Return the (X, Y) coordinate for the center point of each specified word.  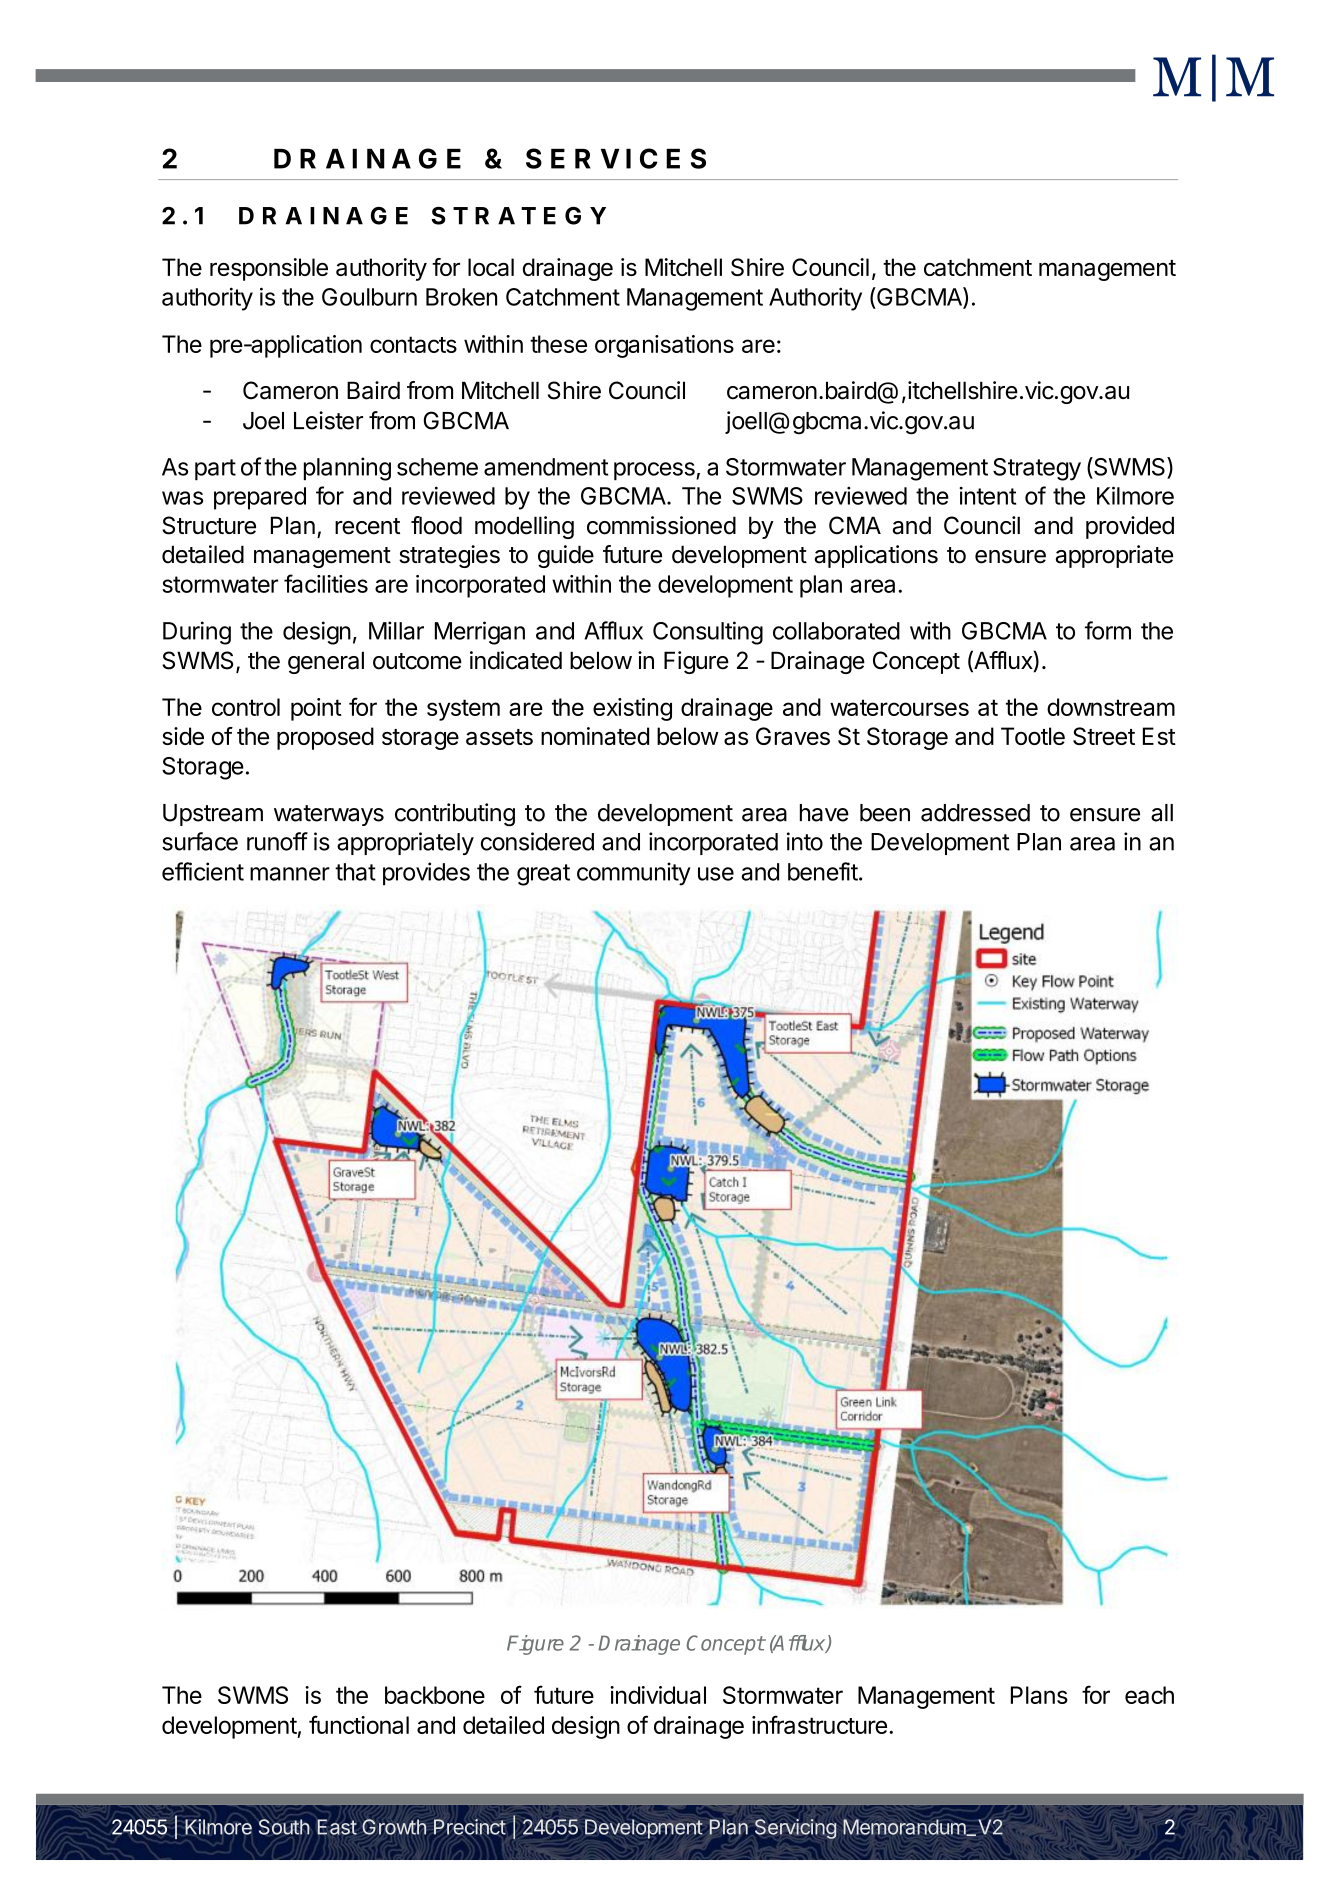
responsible (269, 269)
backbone (435, 1695)
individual (658, 1695)
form (1108, 630)
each (1149, 1695)
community (634, 874)
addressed (975, 813)
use (716, 874)
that (355, 872)
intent (987, 496)
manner (290, 874)
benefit (823, 871)
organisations (664, 346)
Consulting (708, 633)
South (284, 1827)
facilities (326, 583)
